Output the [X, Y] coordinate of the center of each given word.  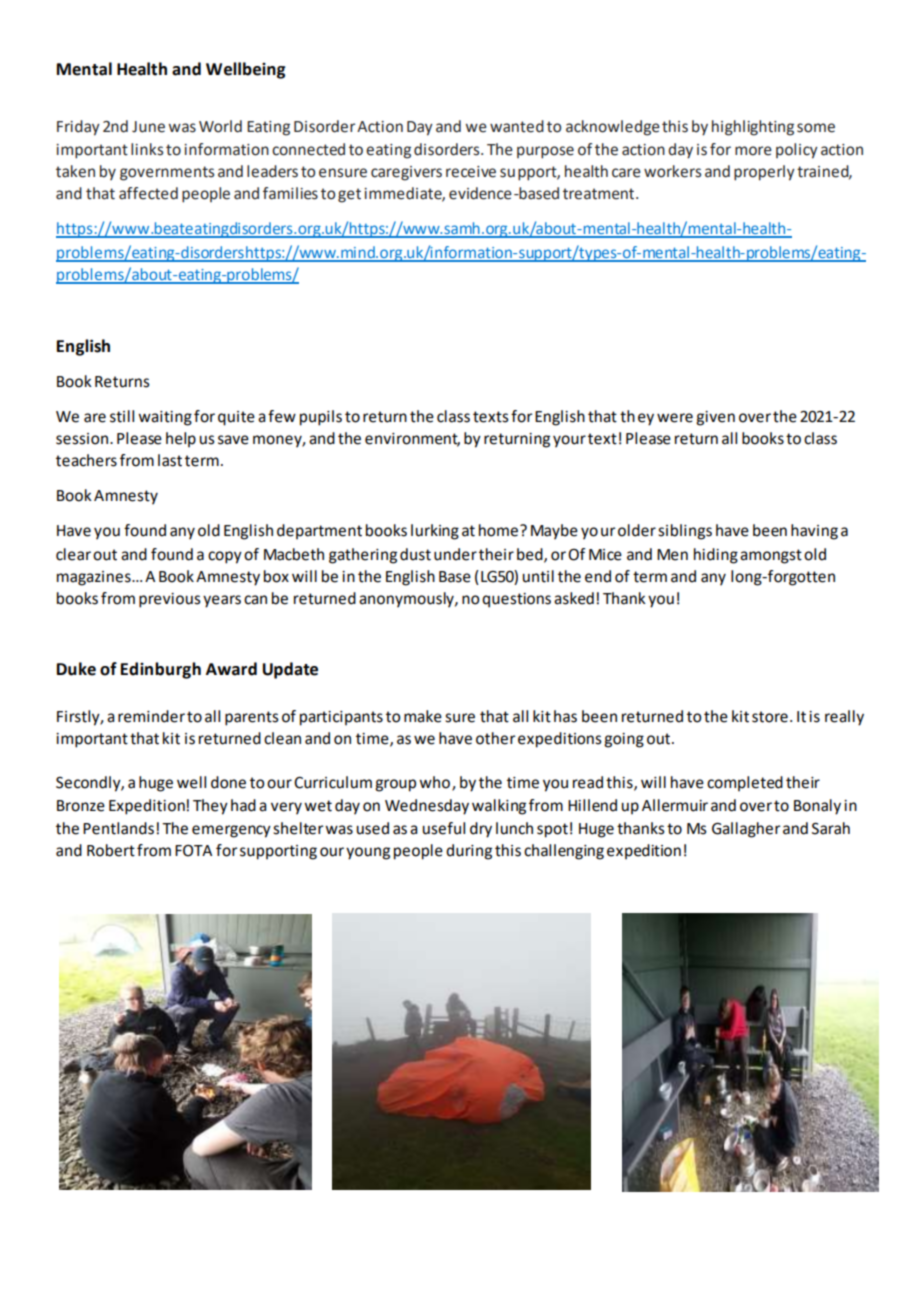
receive [471, 172]
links [147, 149]
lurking [435, 532]
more [753, 151]
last [170, 460]
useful [444, 828]
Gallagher [746, 830]
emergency [231, 831]
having [814, 532]
